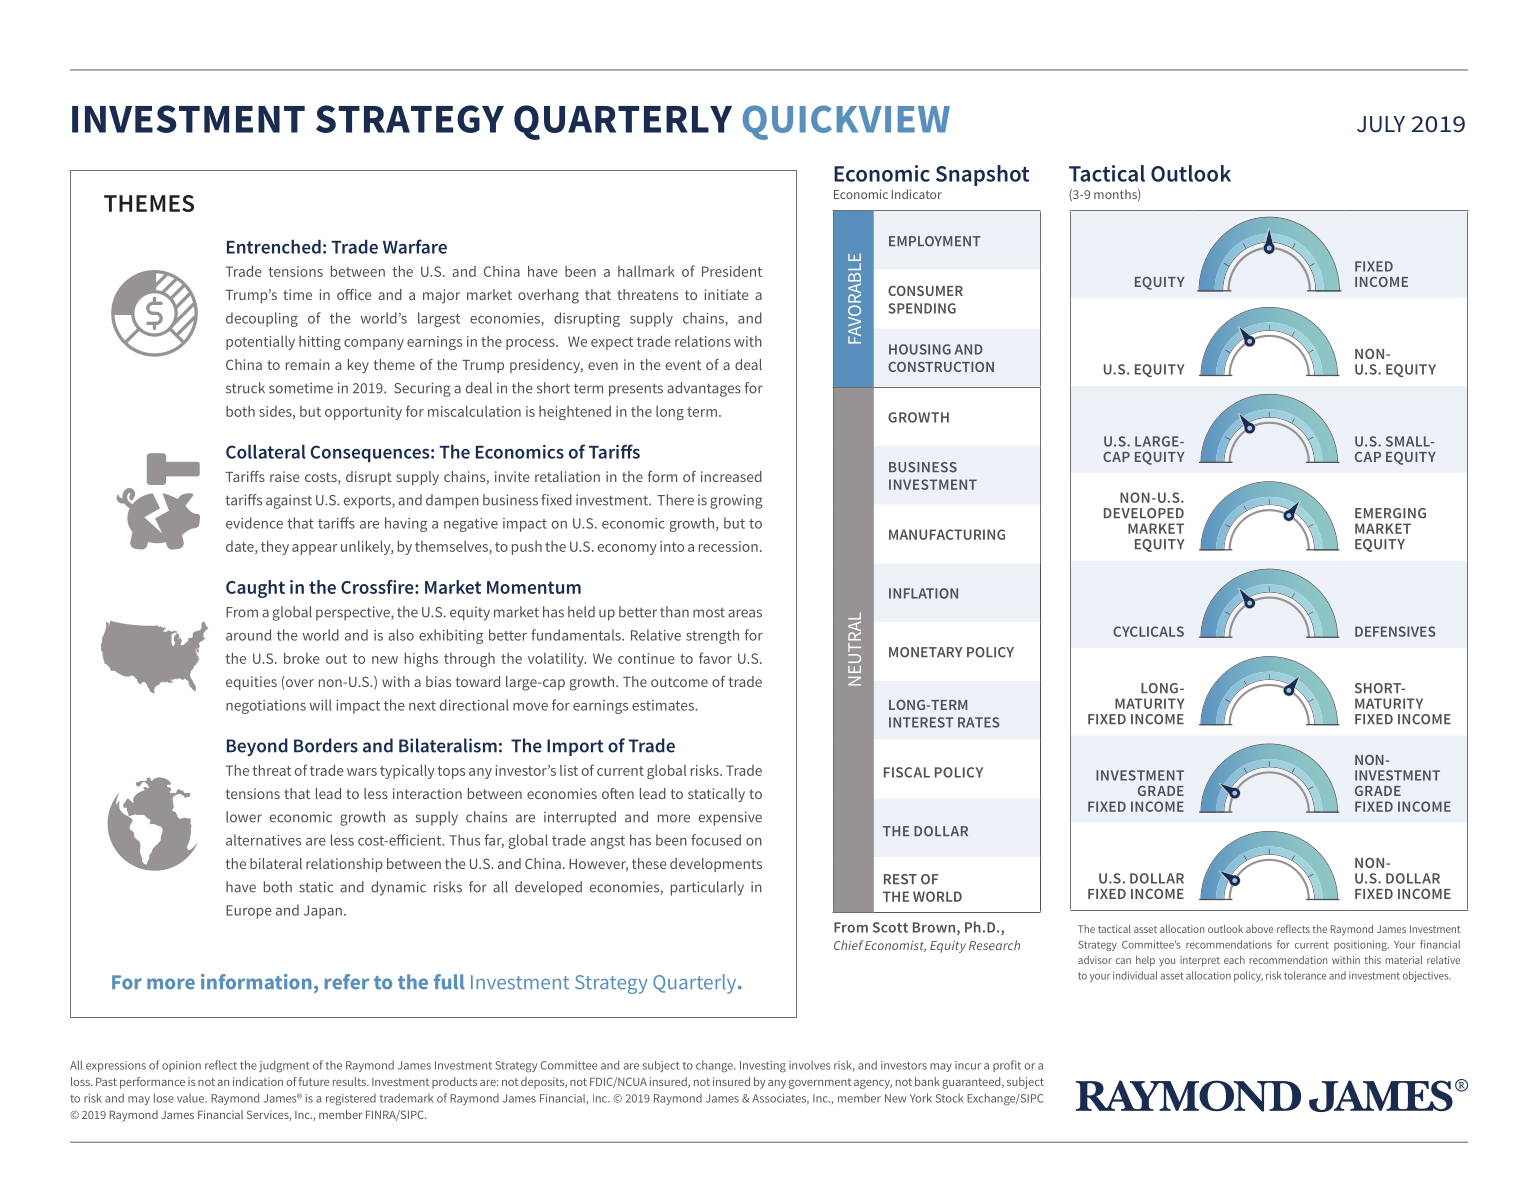 The width and height of the screenshot is (1538, 1189). I want to click on growing, so click(736, 501).
